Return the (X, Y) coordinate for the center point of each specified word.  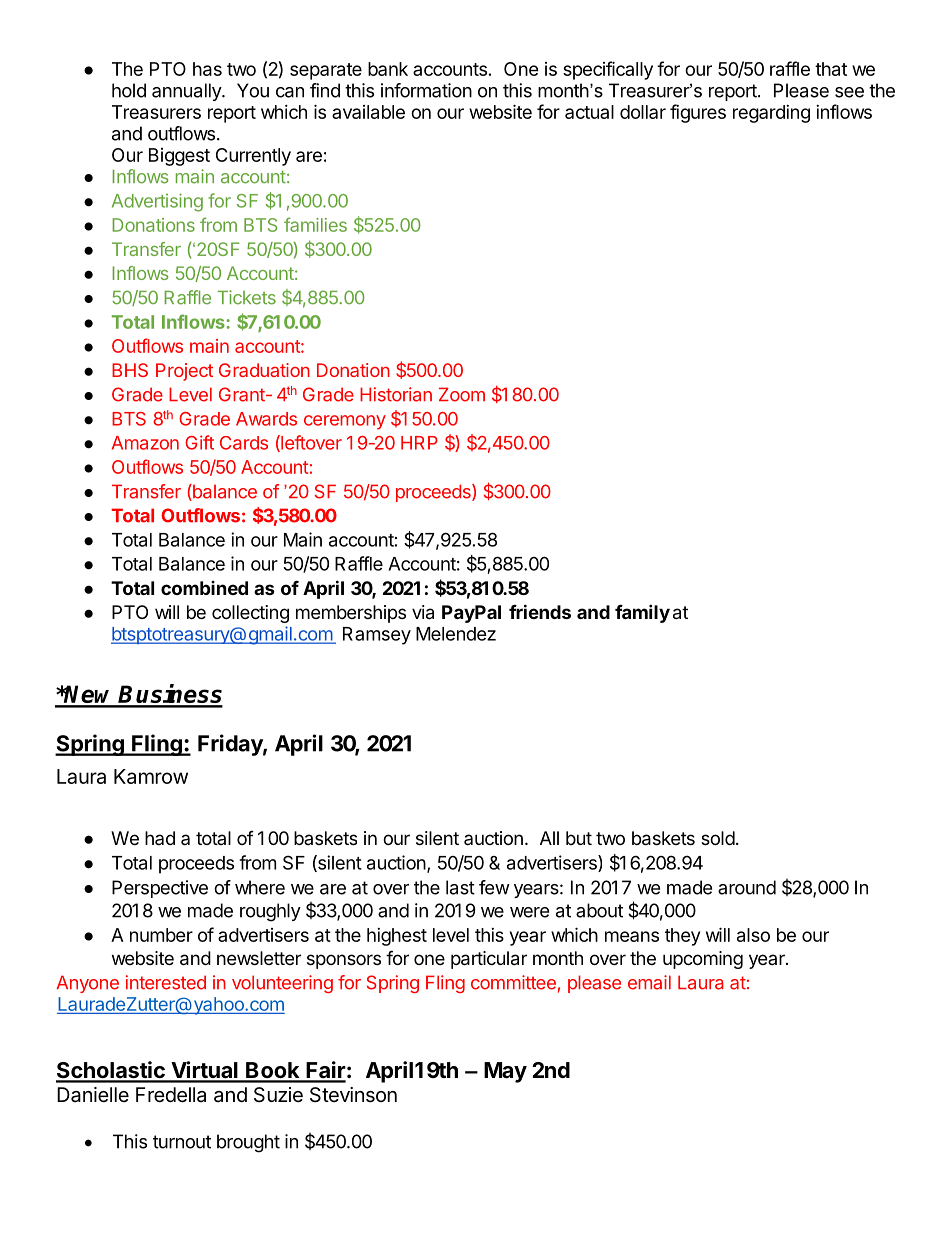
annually (187, 92)
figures (698, 113)
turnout (182, 1142)
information (426, 90)
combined (204, 588)
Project (184, 372)
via (423, 612)
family (642, 613)
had (160, 838)
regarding (771, 114)
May (505, 1072)
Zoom (462, 394)
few (494, 887)
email (649, 982)
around (747, 887)
